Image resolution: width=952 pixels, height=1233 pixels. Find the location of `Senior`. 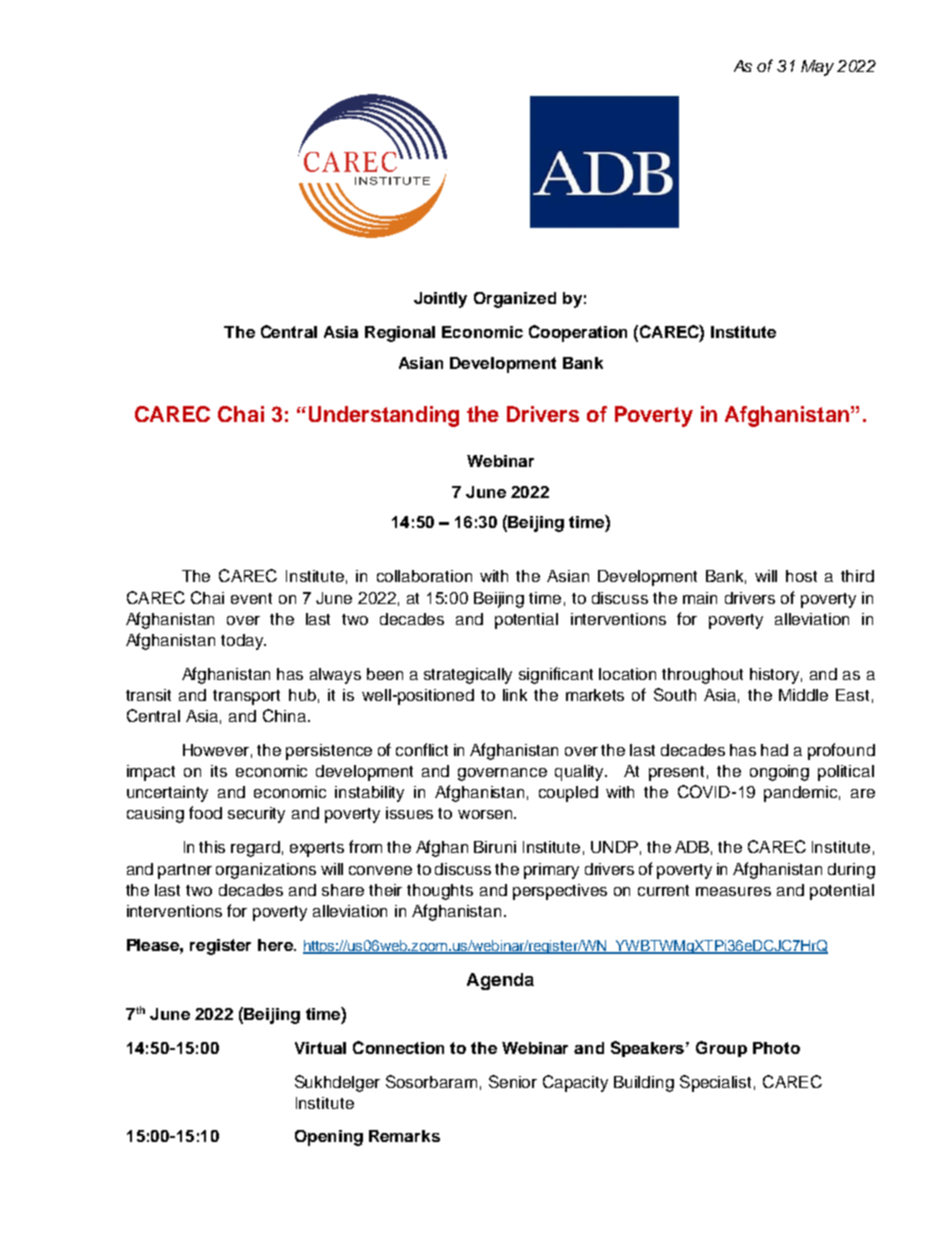

Senior is located at coordinates (513, 1081).
